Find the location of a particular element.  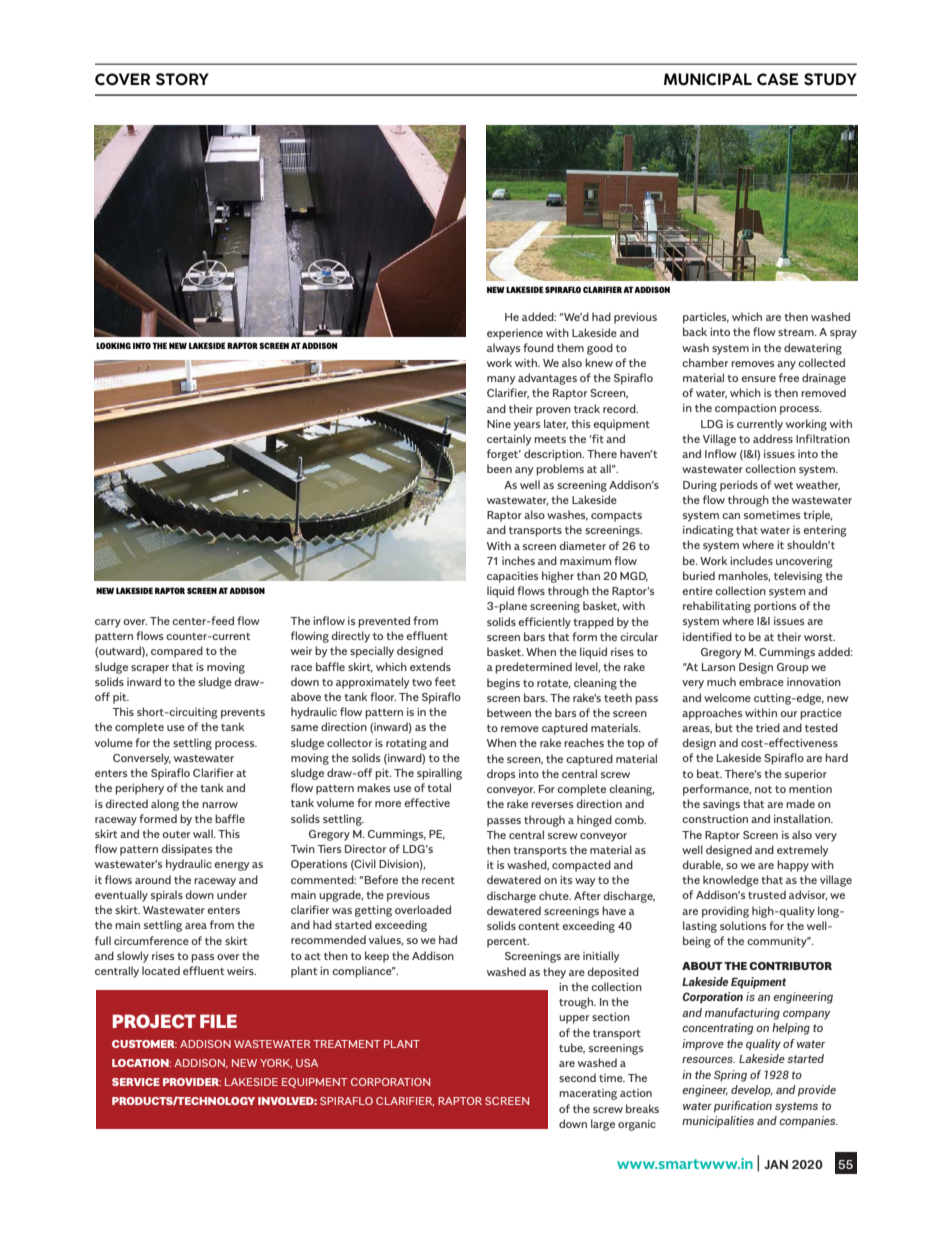

address is located at coordinates (773, 438).
